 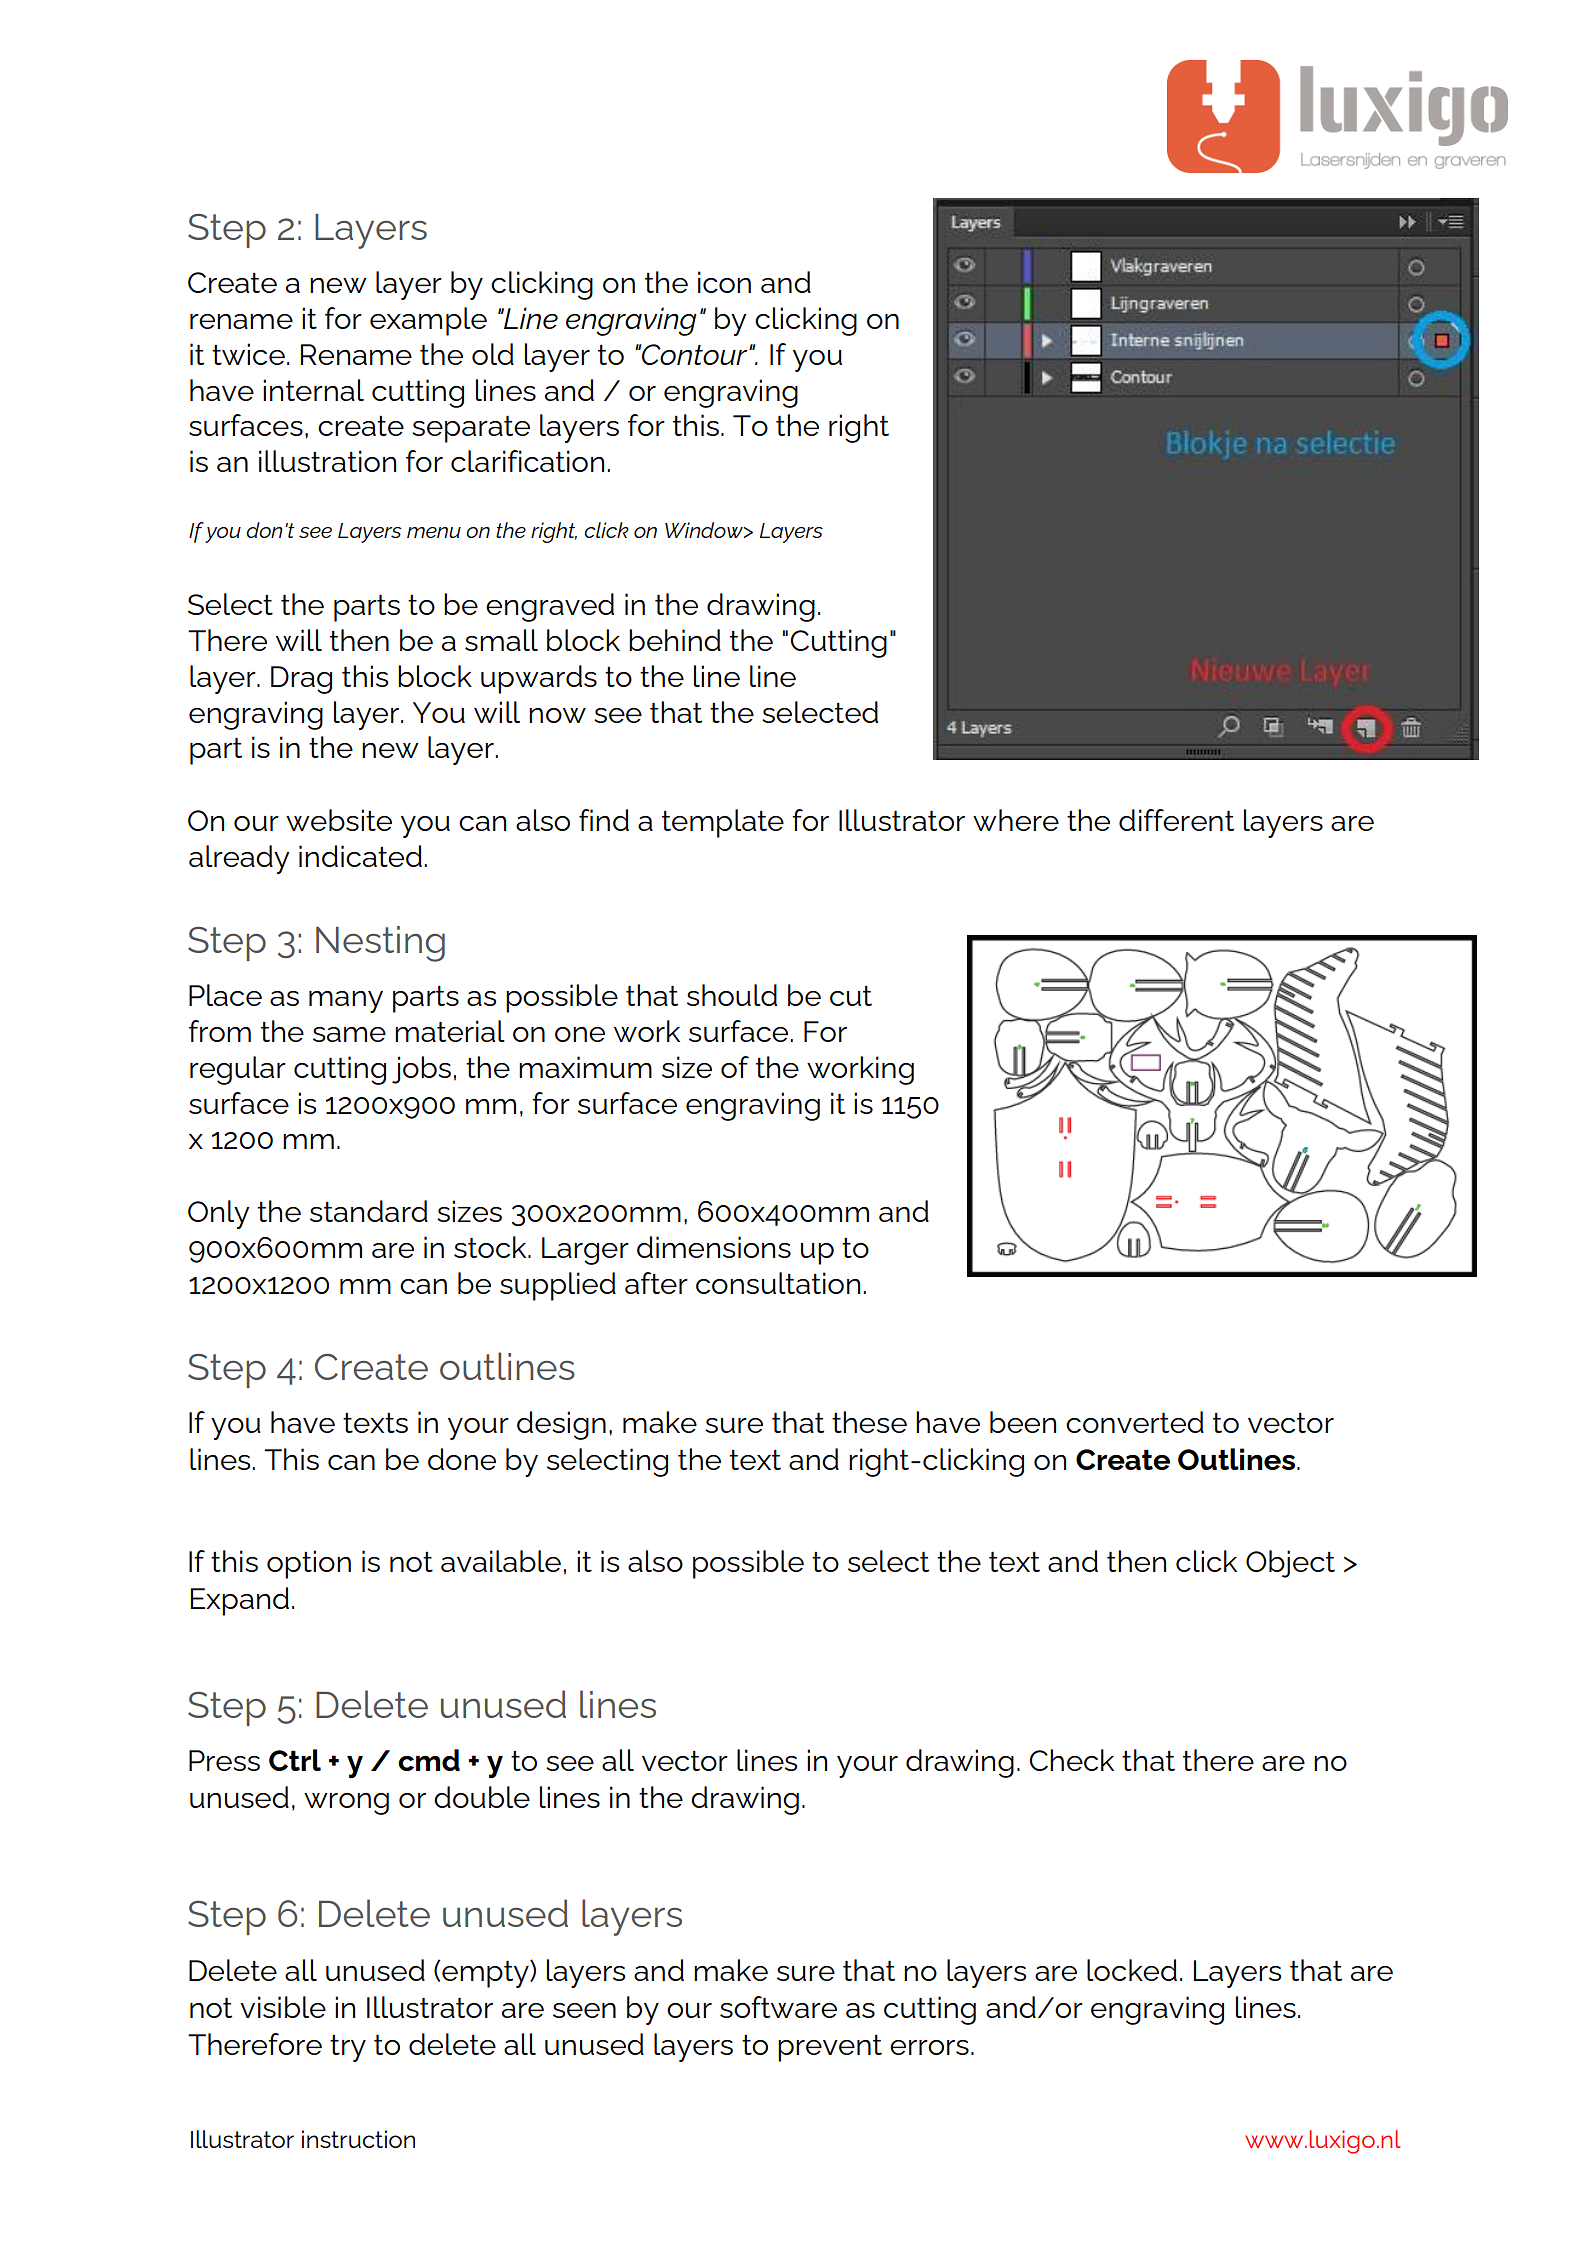 I want to click on different, so click(x=1176, y=820).
